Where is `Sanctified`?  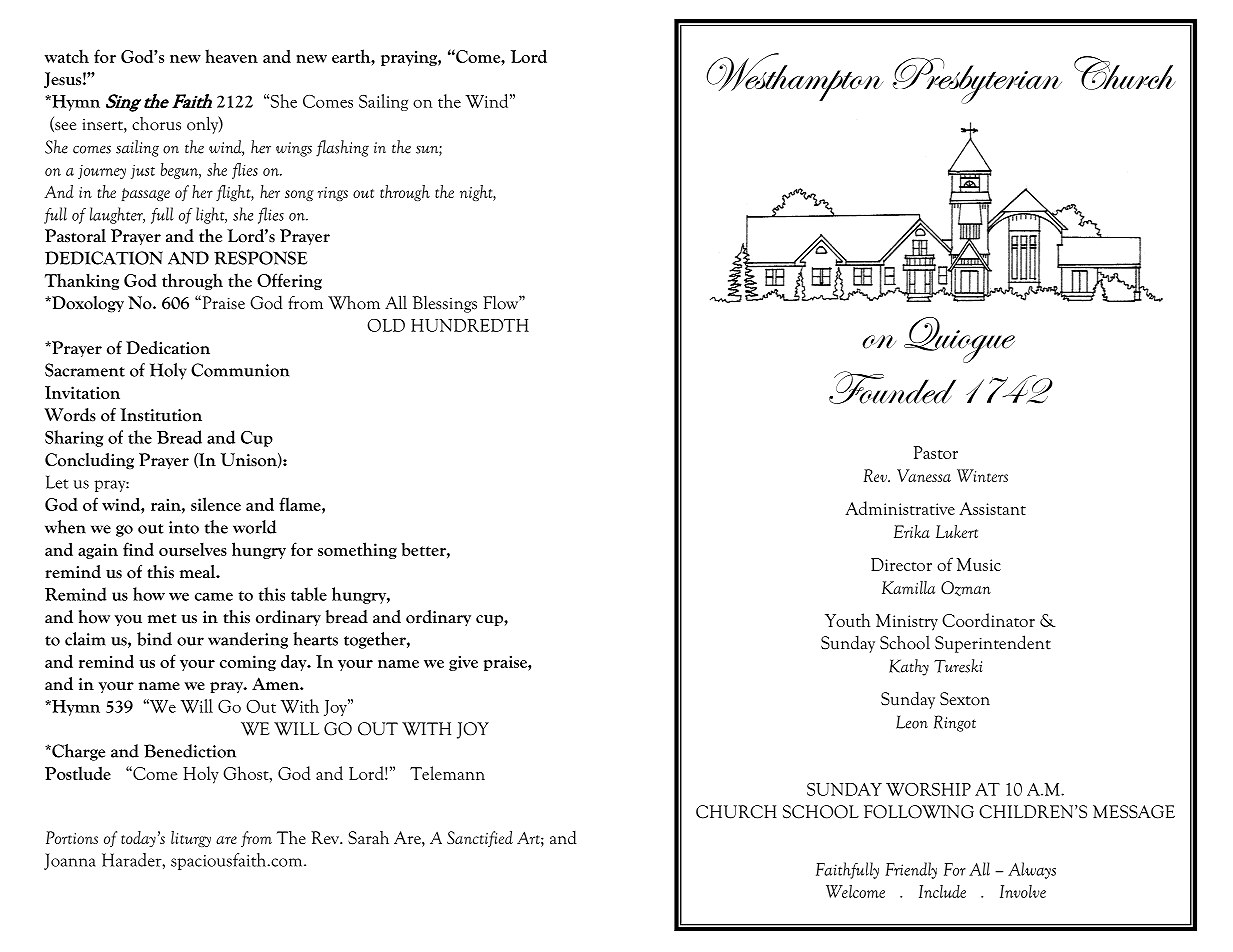 Sanctified is located at coordinates (480, 839).
